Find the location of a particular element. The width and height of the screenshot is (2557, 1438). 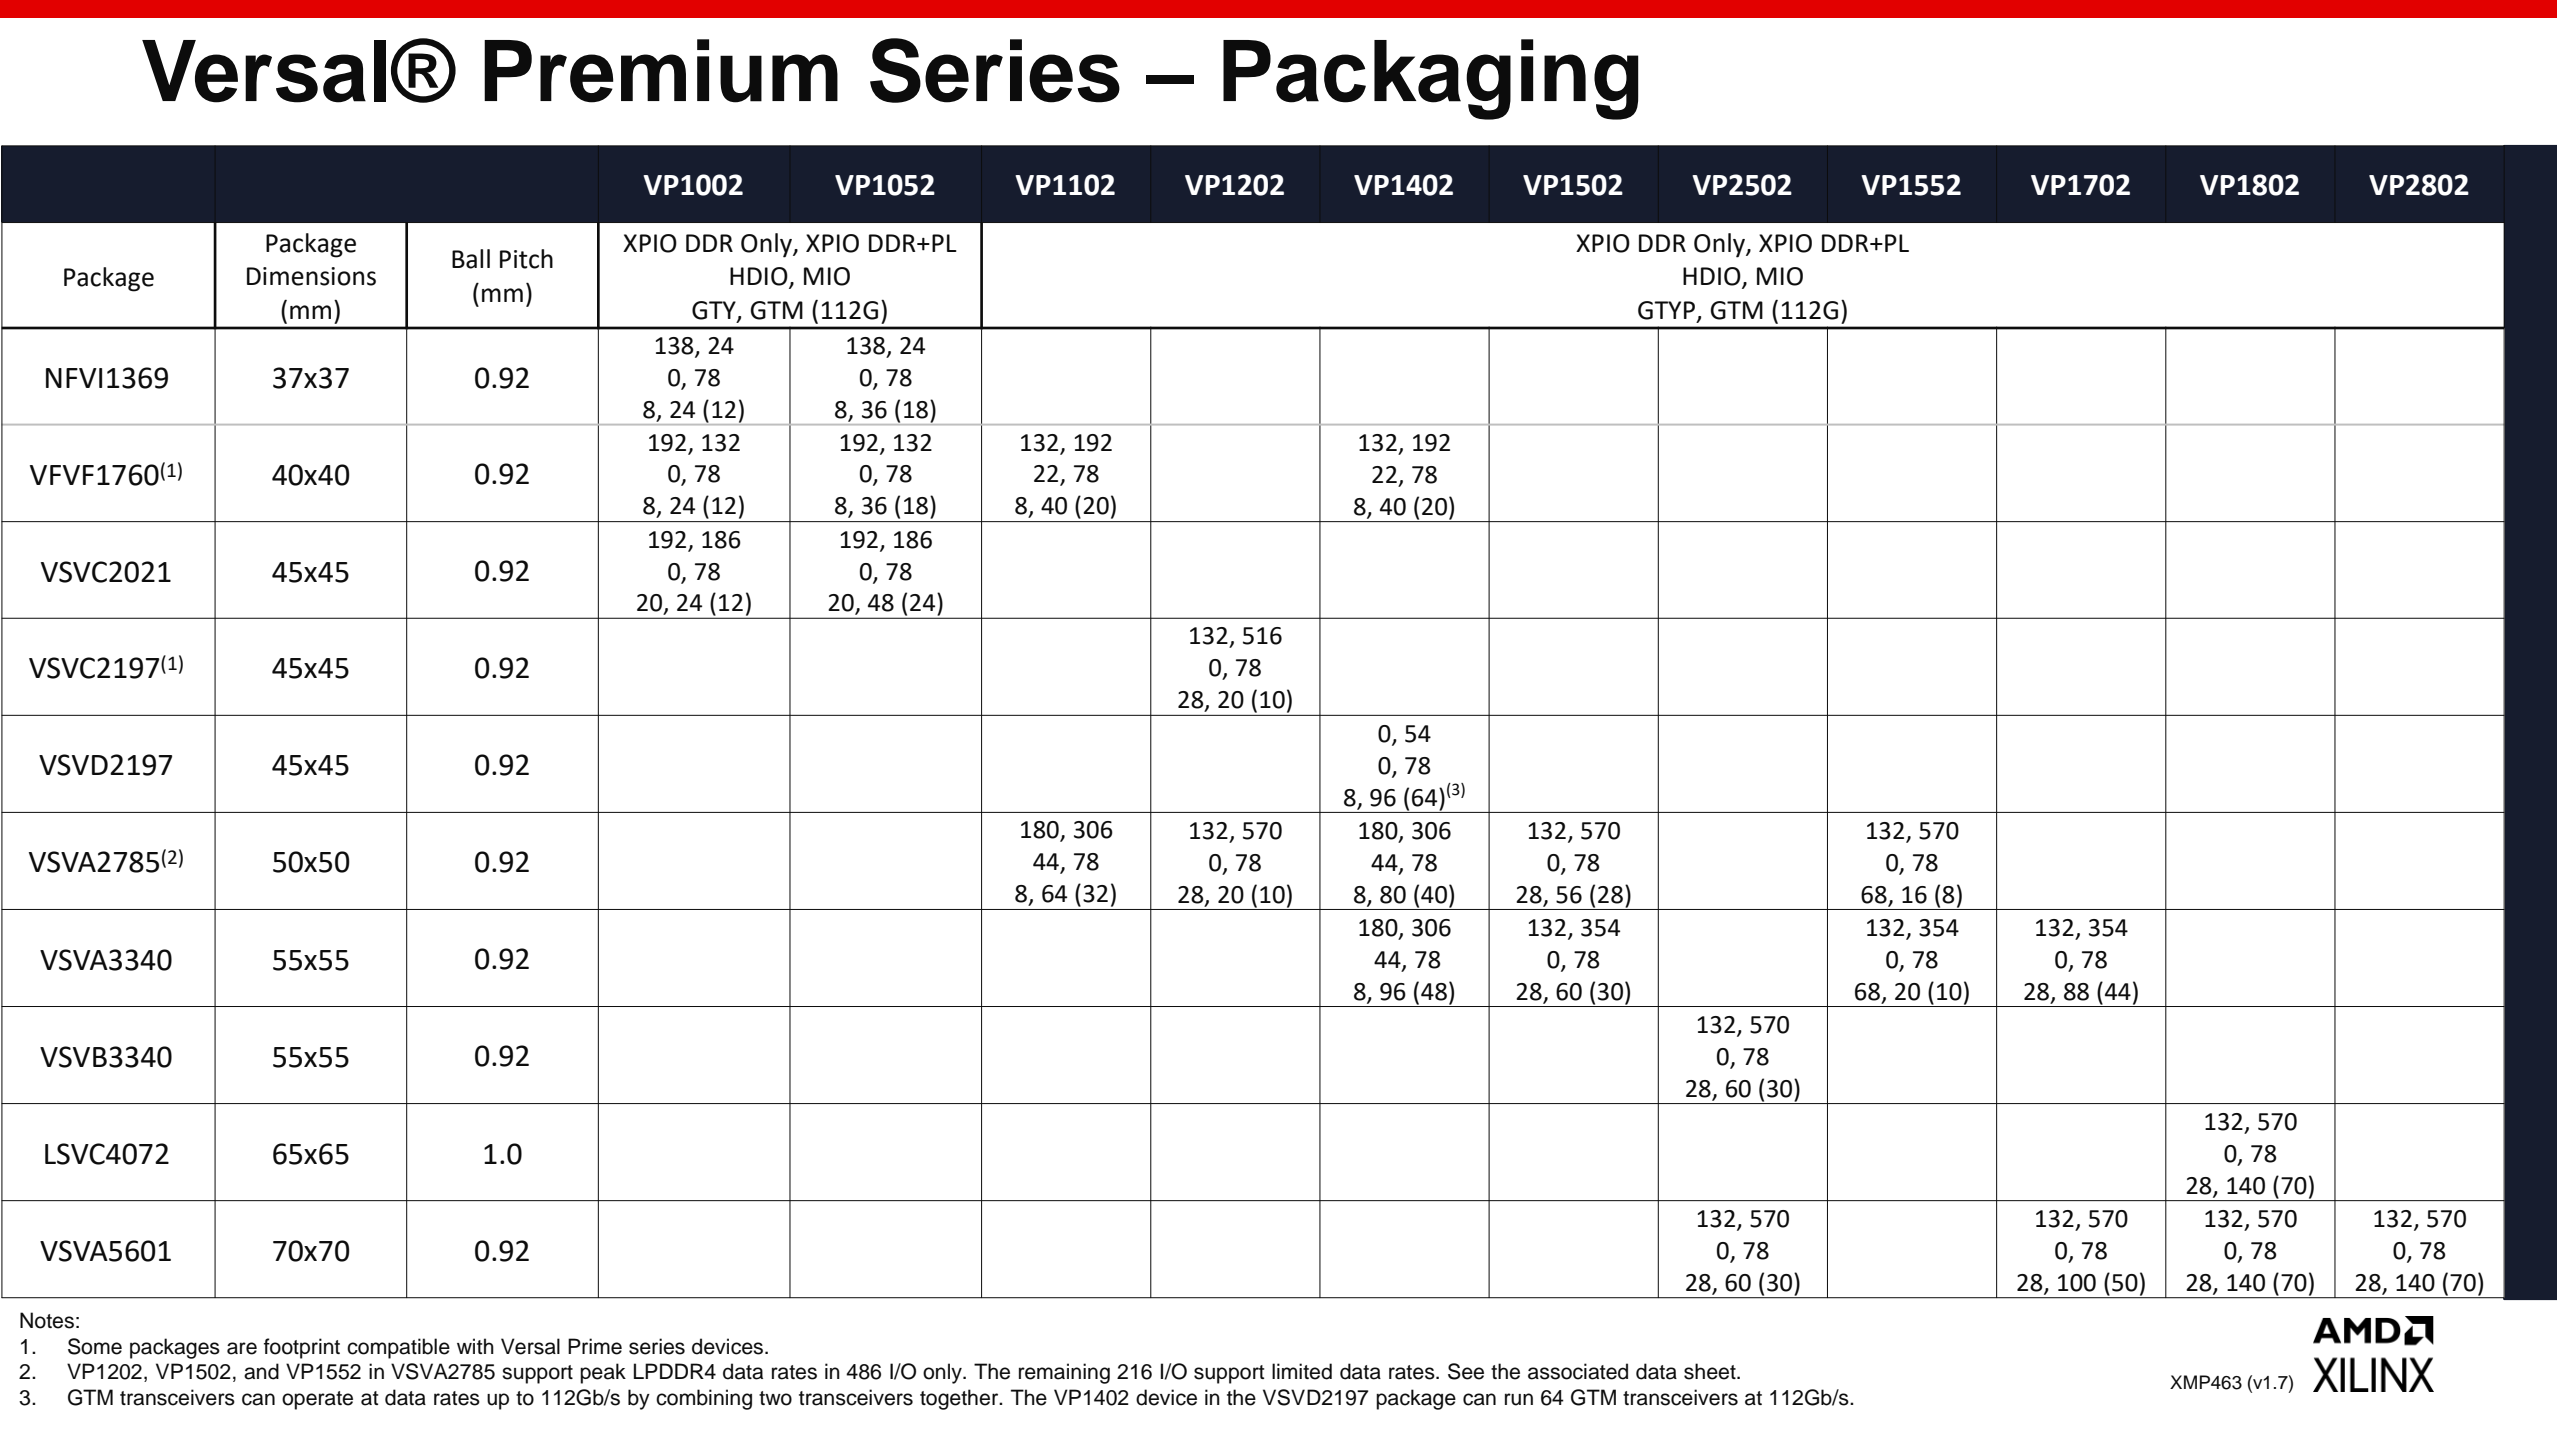

See is located at coordinates (1466, 1371).
